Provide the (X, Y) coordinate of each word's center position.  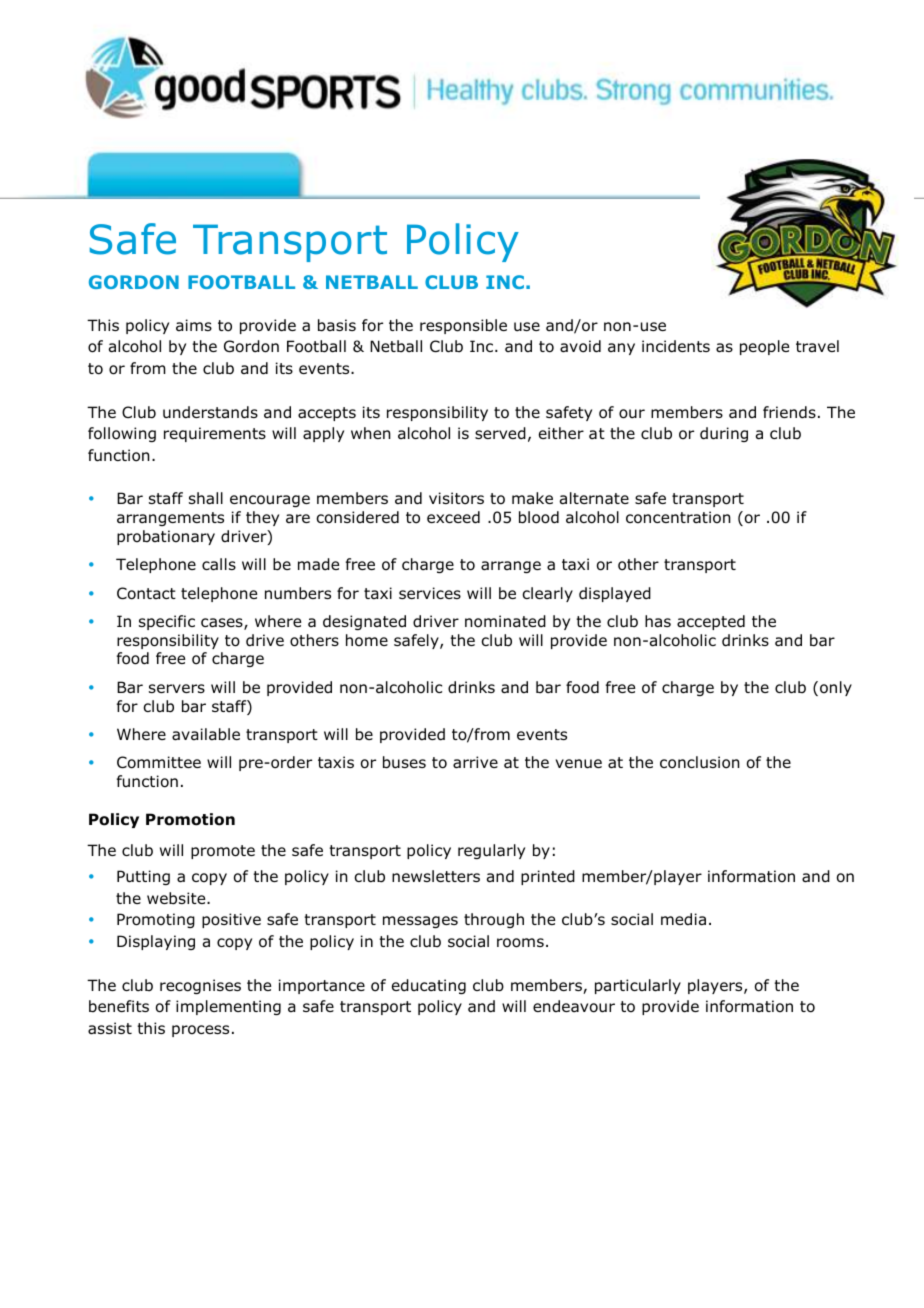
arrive (475, 762)
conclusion (700, 762)
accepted (711, 622)
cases (223, 624)
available (206, 734)
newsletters (436, 876)
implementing (228, 1007)
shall (206, 498)
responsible (463, 326)
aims (194, 325)
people (764, 347)
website (177, 898)
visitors (456, 498)
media (683, 919)
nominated (505, 621)
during (724, 434)
